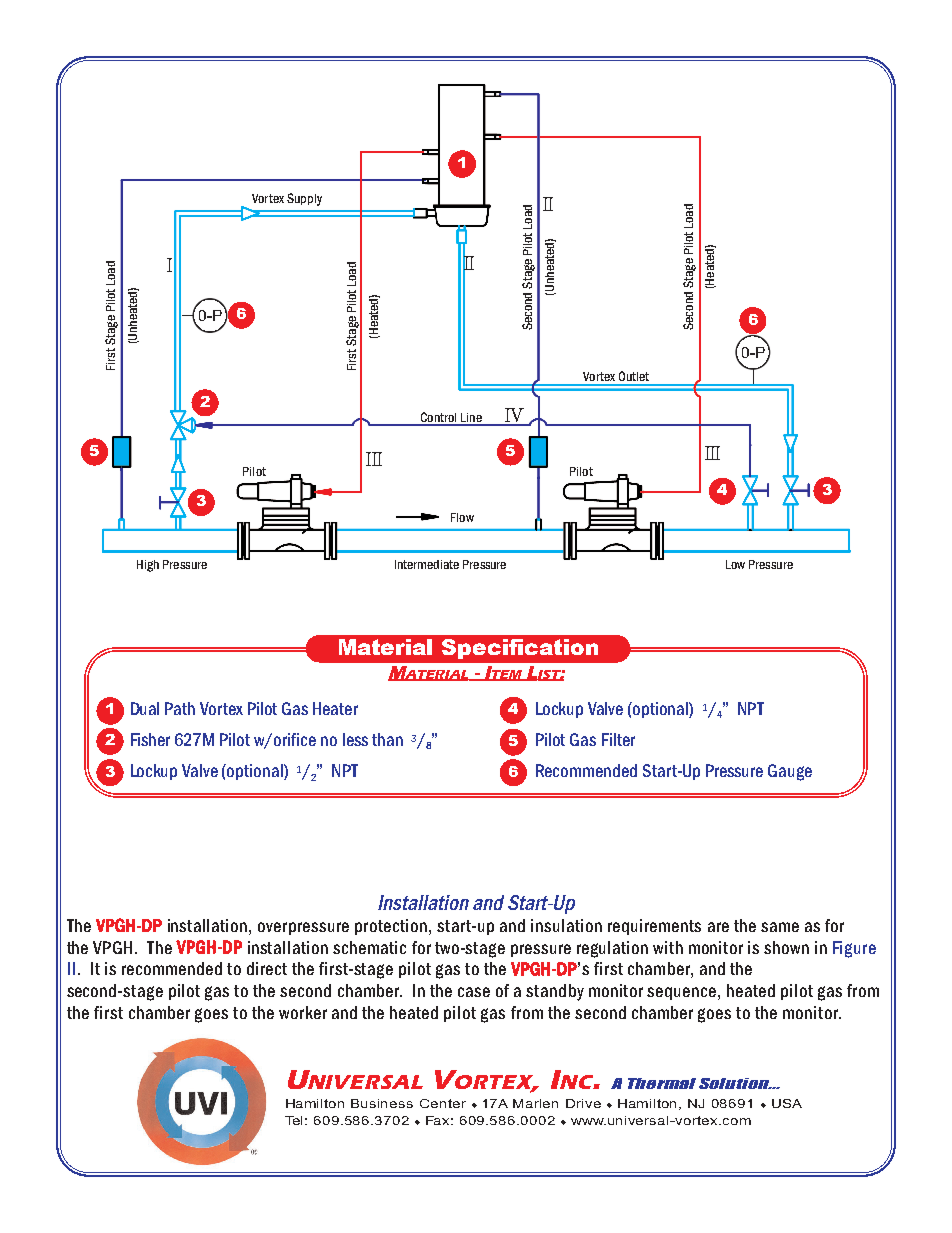  What do you see at coordinates (150, 739) in the document?
I see `Fisher` at bounding box center [150, 739].
